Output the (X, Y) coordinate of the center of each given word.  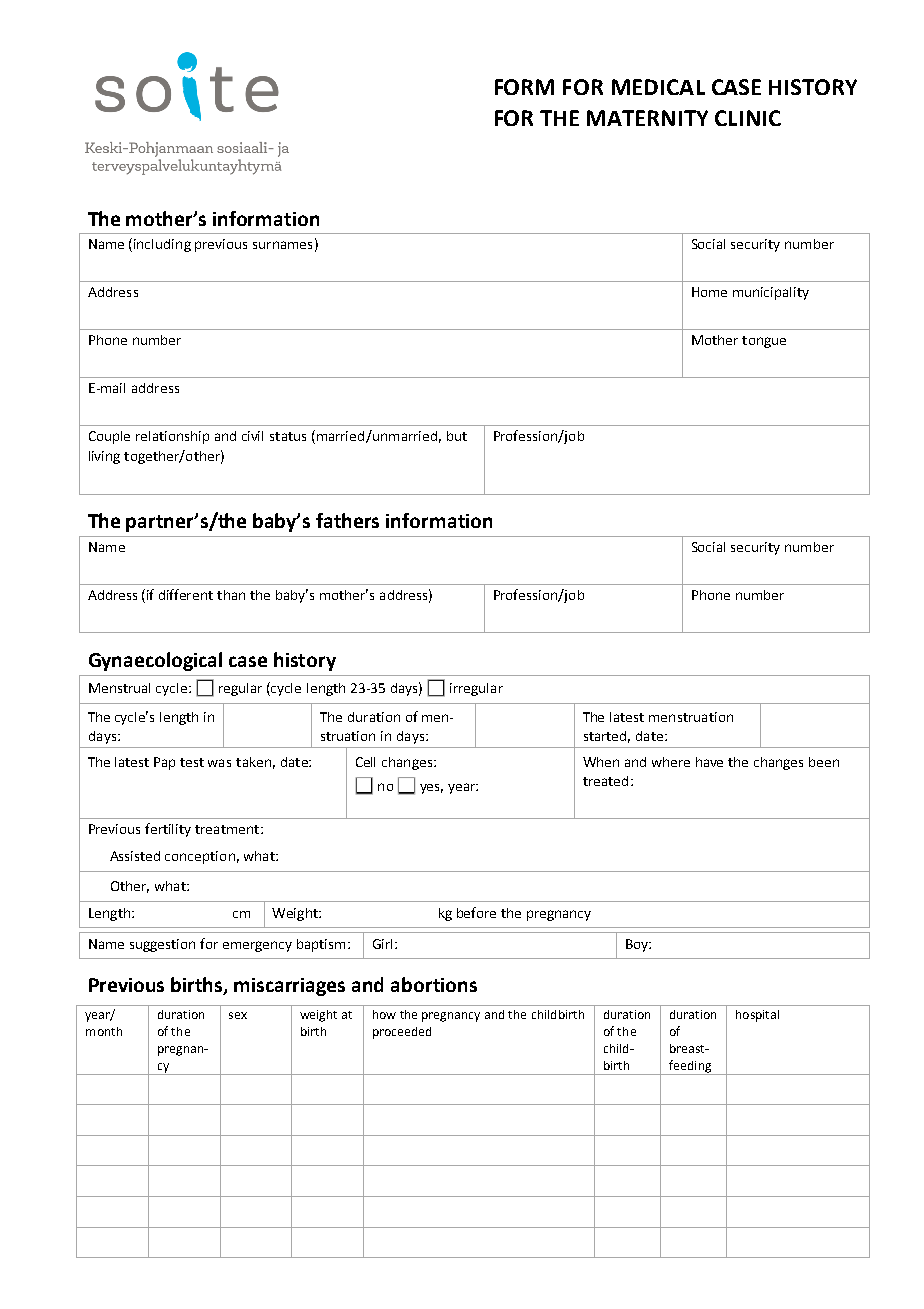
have (709, 762)
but (457, 436)
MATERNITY (647, 118)
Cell (365, 762)
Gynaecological (155, 661)
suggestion (162, 945)
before (476, 912)
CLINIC (748, 118)
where (671, 762)
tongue (764, 342)
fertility (168, 830)
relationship (172, 437)
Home (709, 292)
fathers (347, 520)
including (162, 245)
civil (252, 436)
